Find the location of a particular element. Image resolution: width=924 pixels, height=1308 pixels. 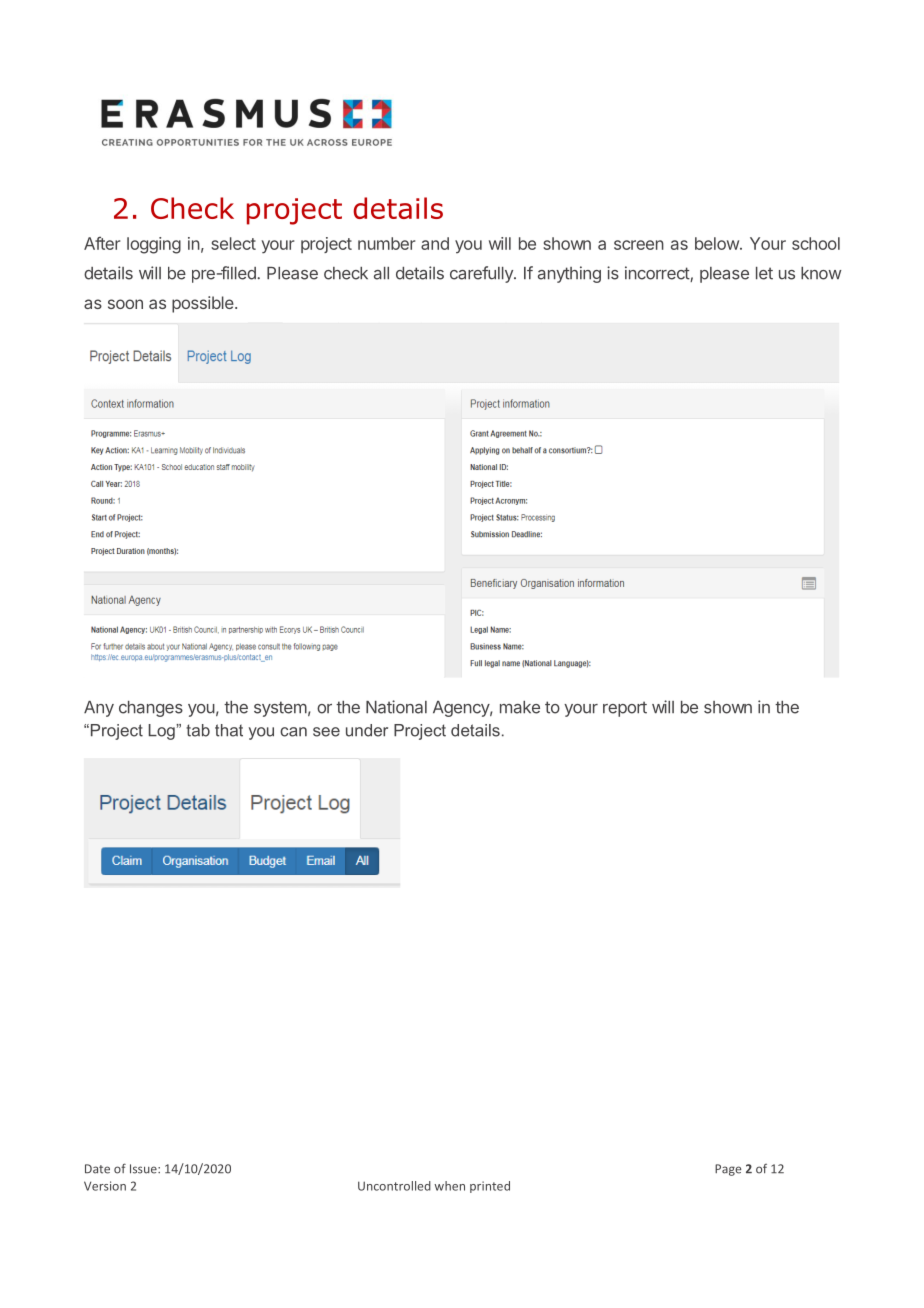

Issue is located at coordinates (144, 1169).
